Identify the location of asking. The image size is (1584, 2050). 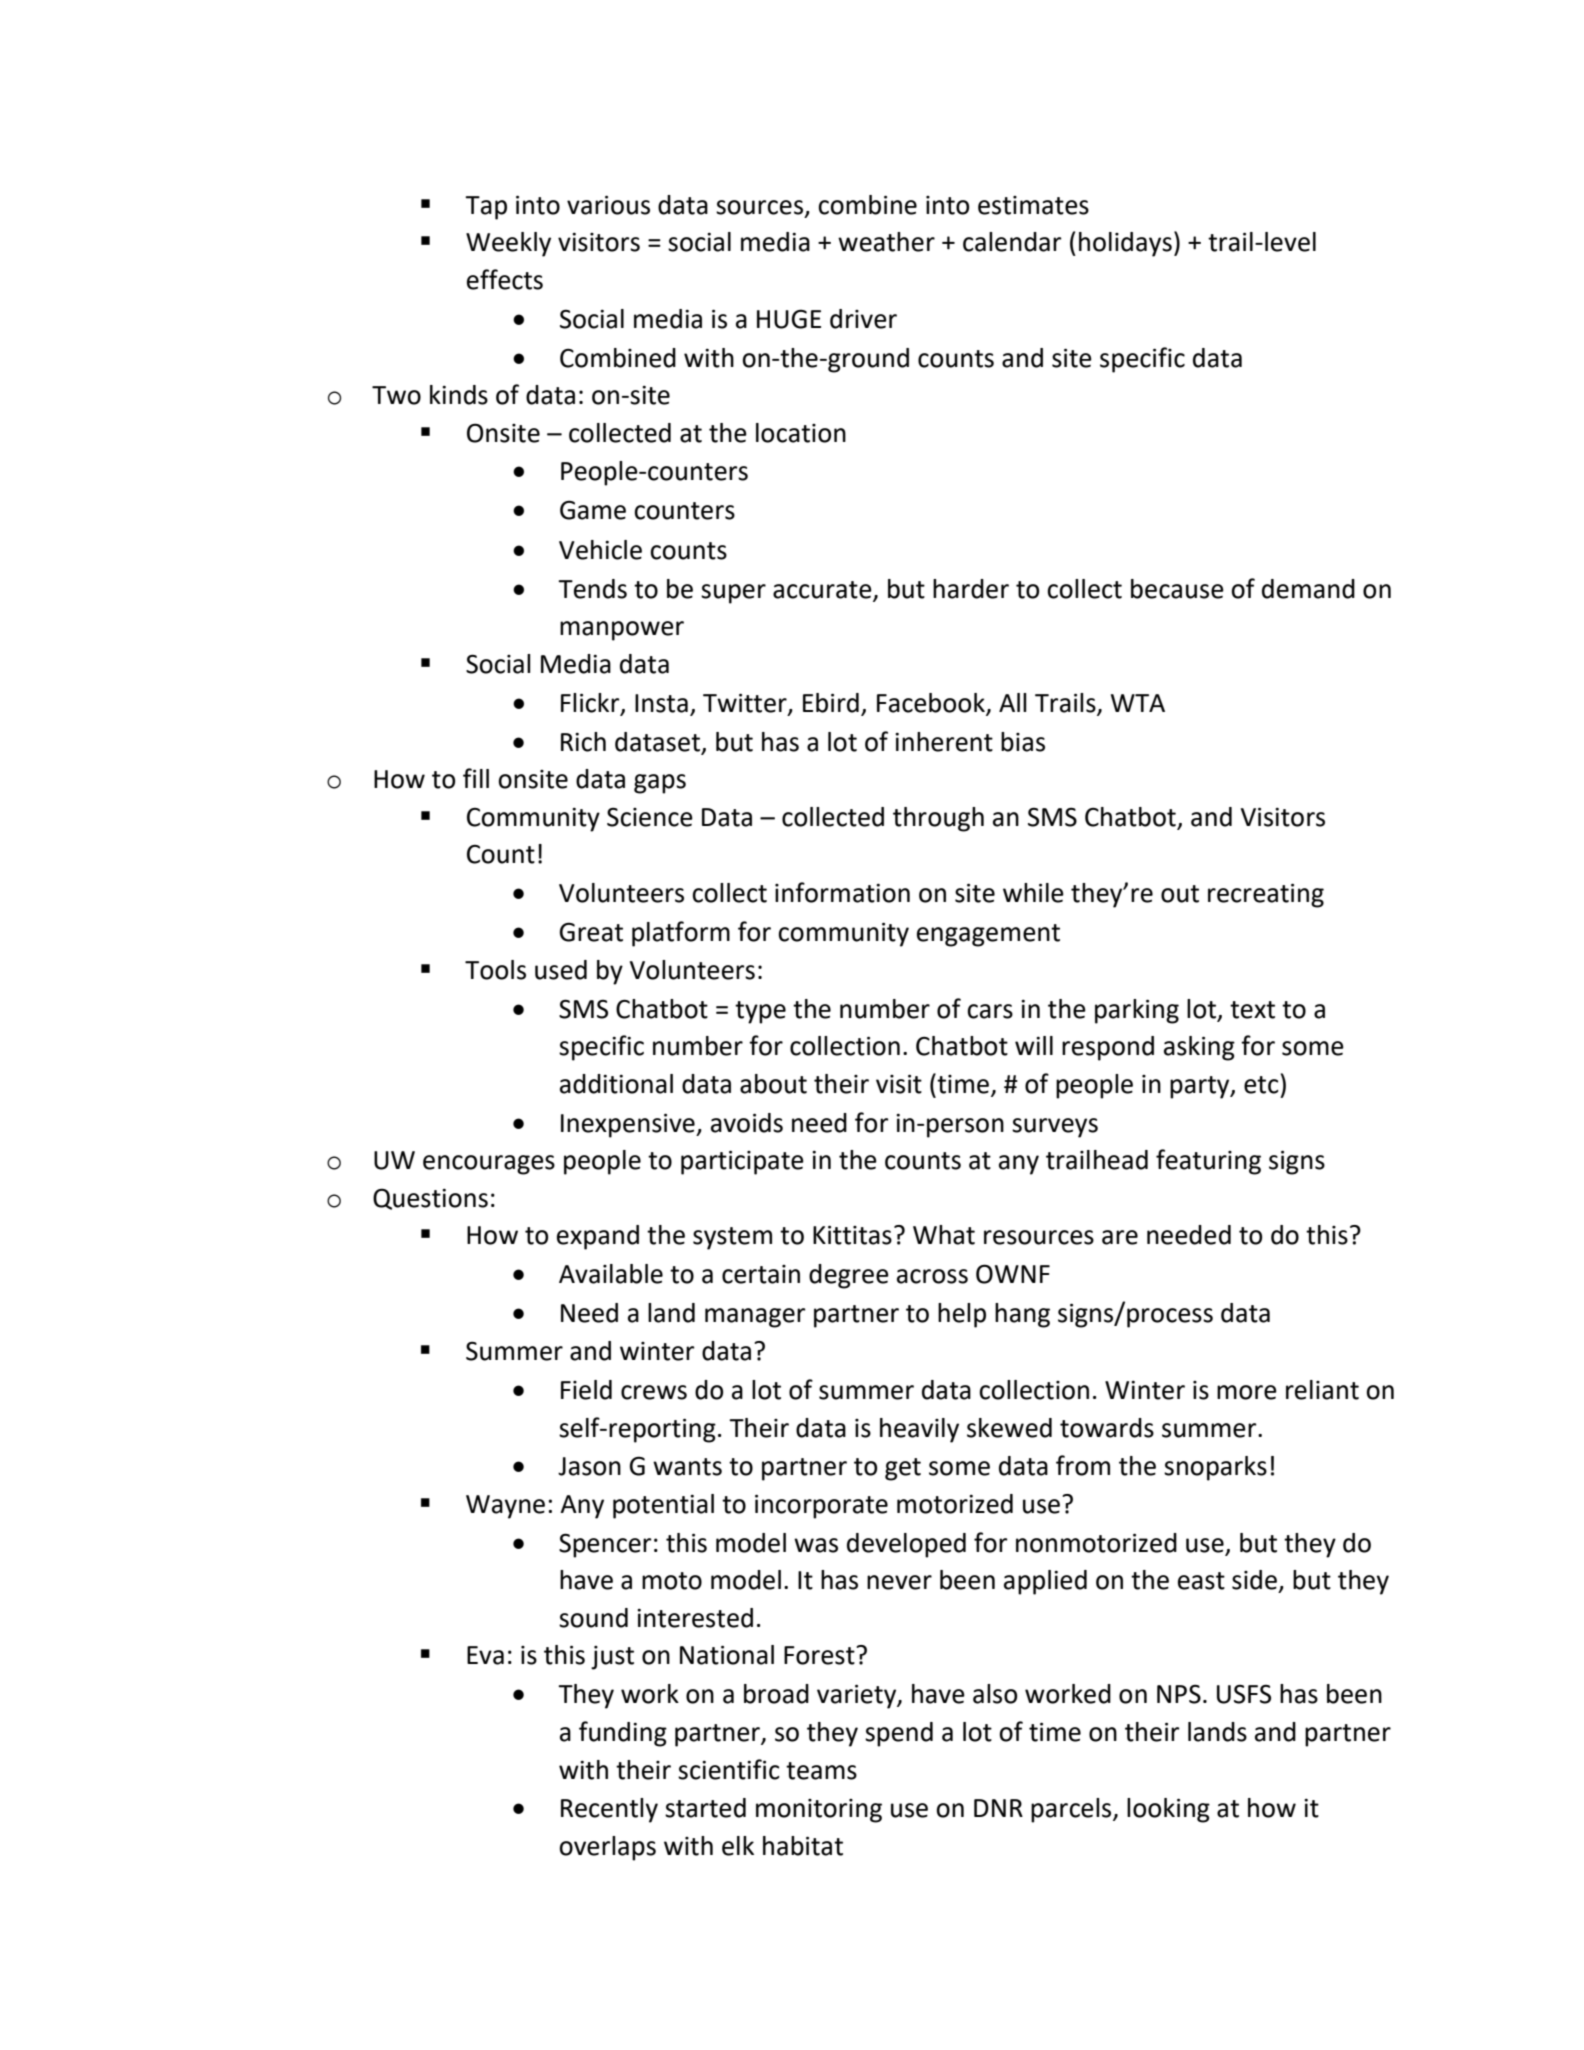
(1199, 1048).
